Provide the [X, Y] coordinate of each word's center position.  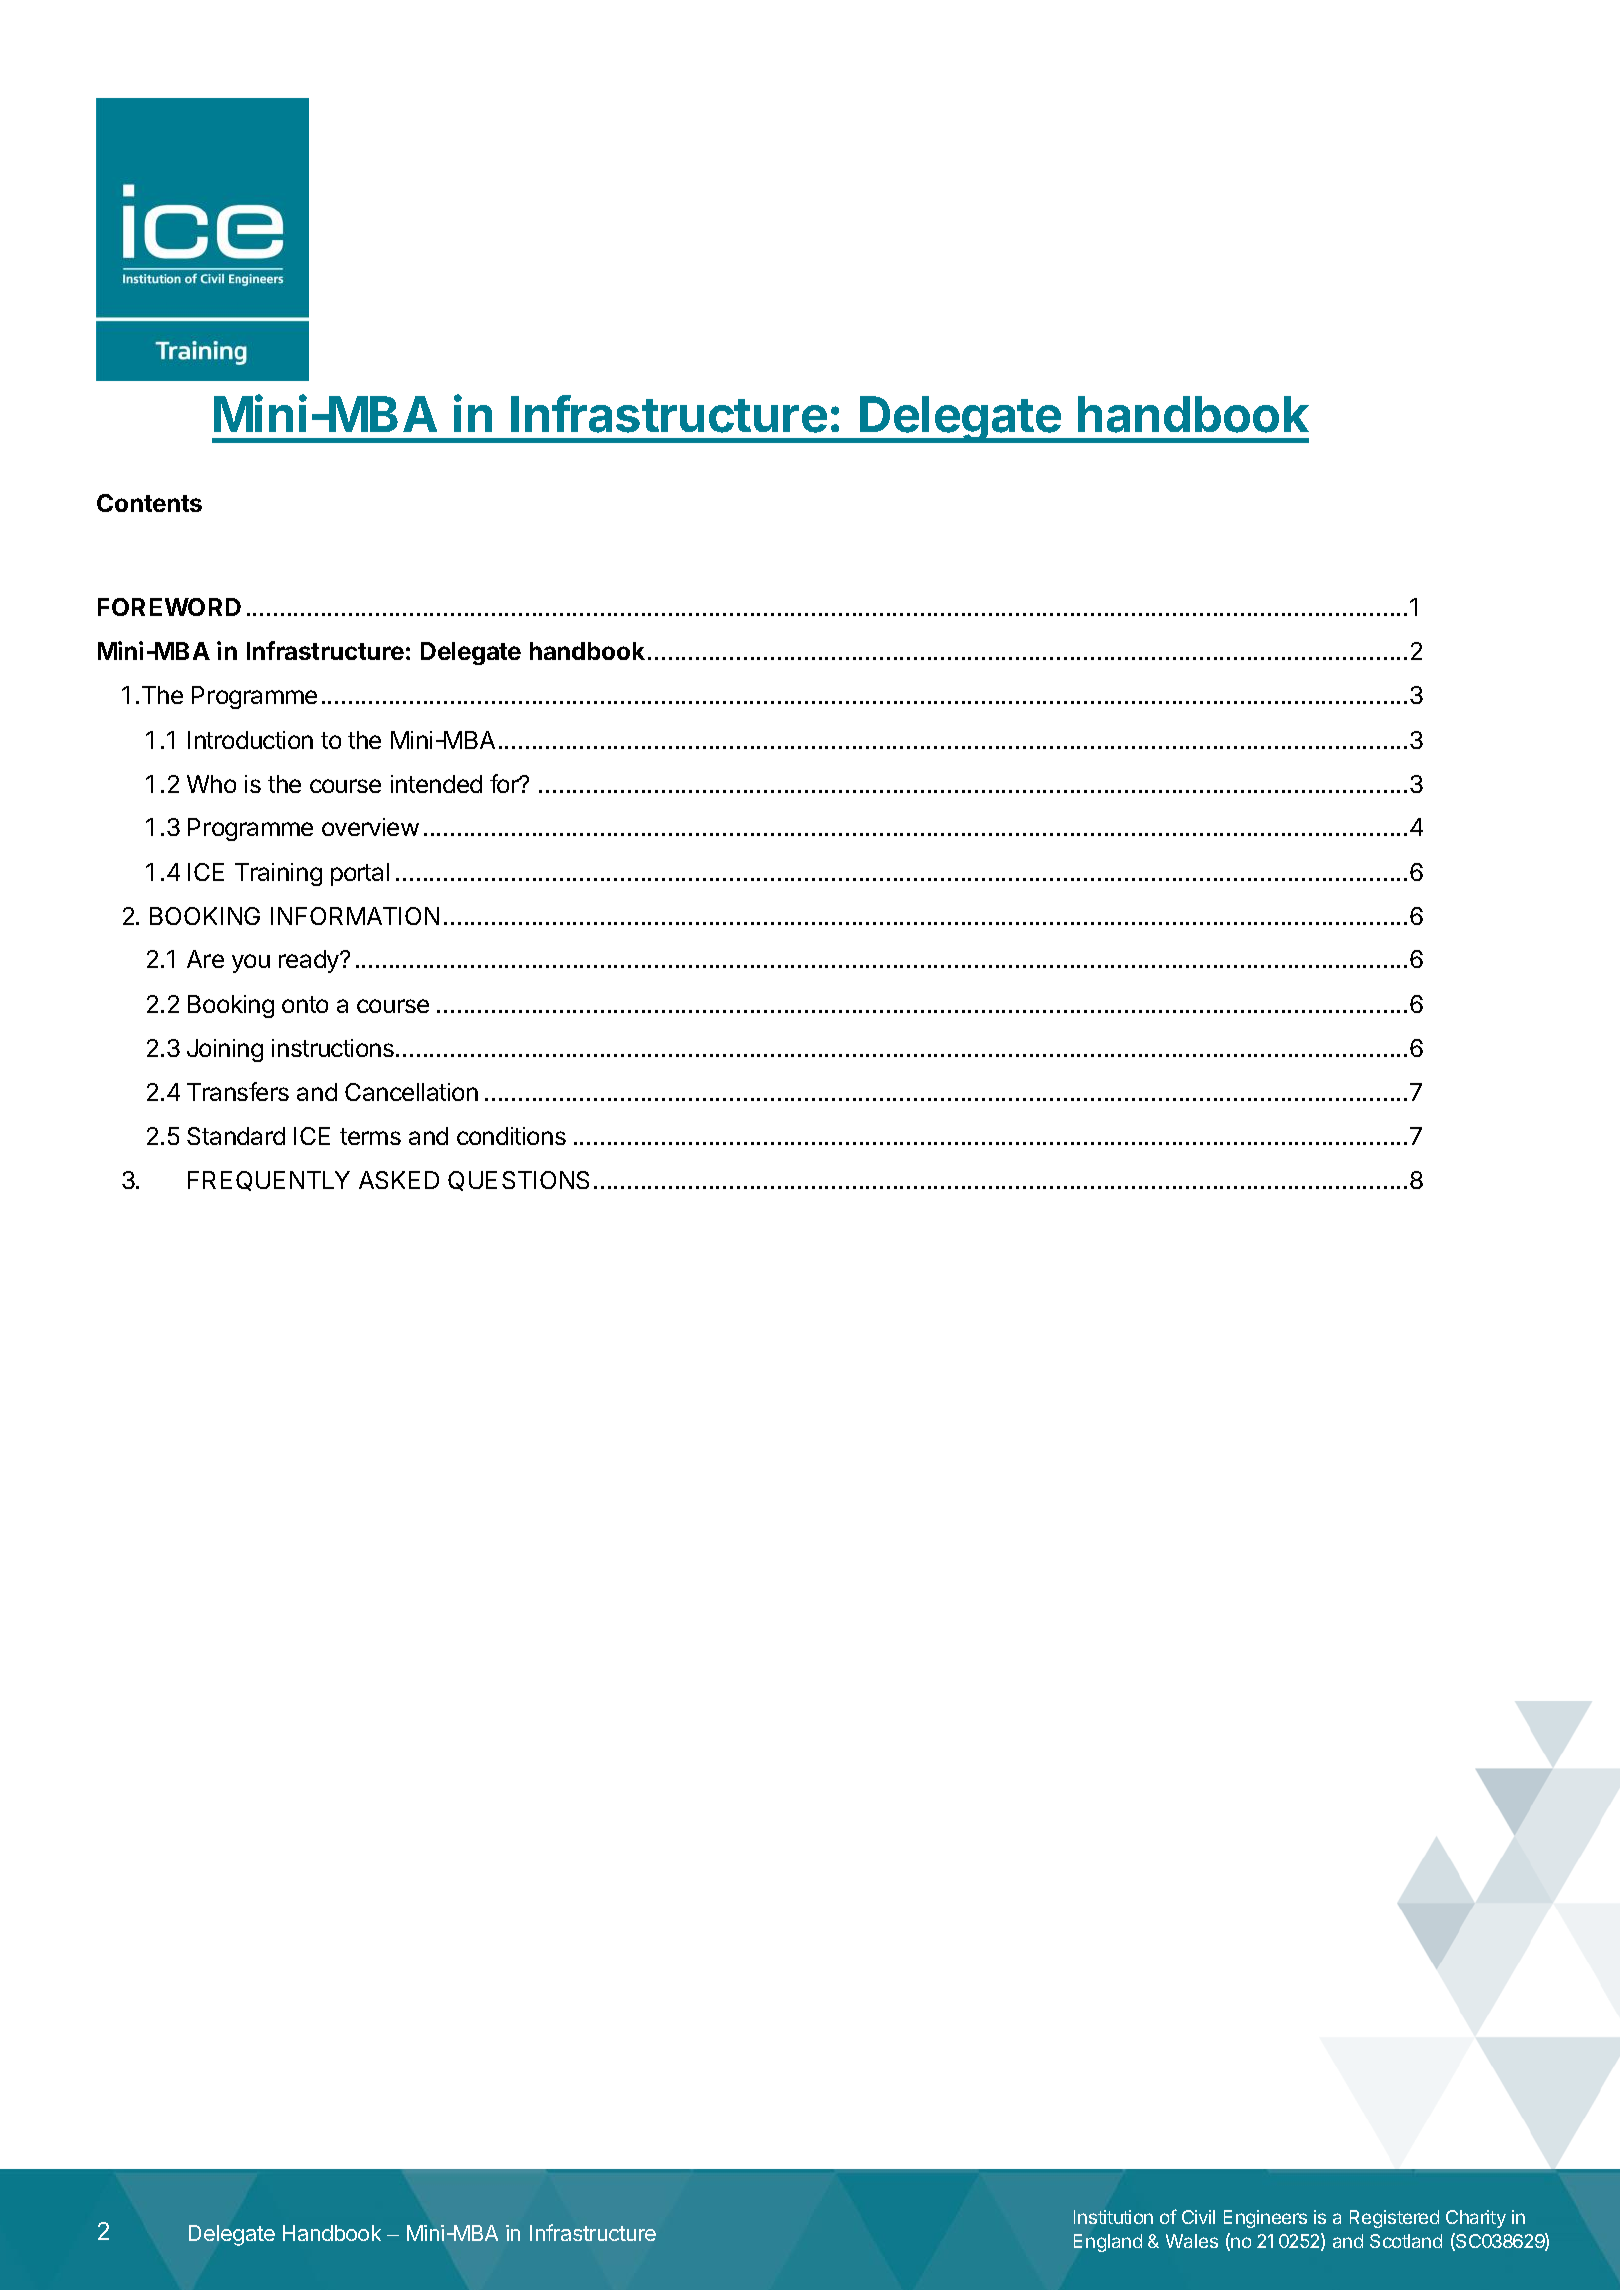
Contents [149, 503]
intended [436, 784]
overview [370, 827]
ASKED [399, 1180]
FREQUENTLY [269, 1181]
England [1108, 2243]
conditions [511, 1136]
